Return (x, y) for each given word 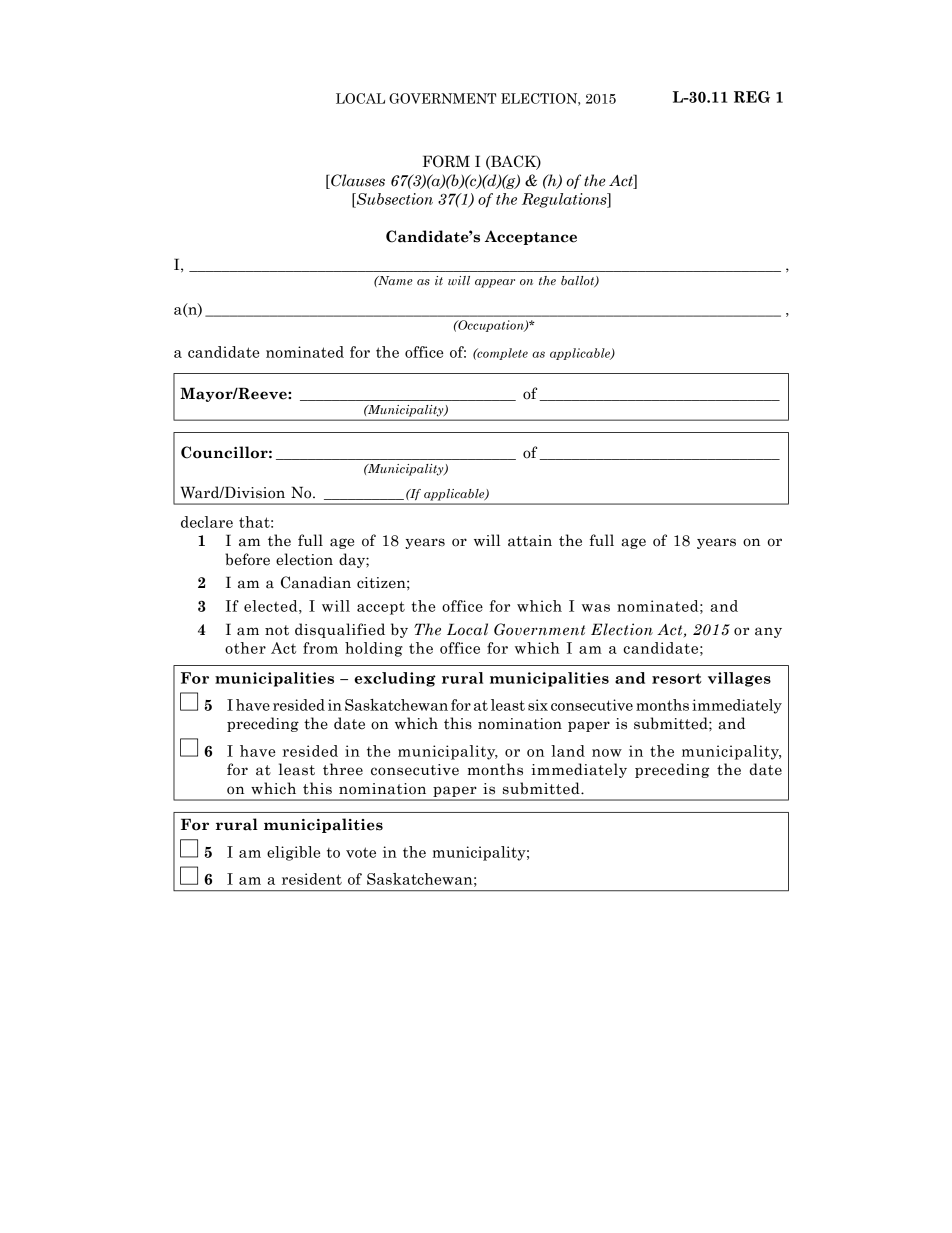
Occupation (491, 326)
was (596, 608)
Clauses (357, 181)
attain (530, 541)
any (768, 632)
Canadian (316, 582)
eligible (293, 853)
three (343, 769)
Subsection (394, 199)
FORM (446, 161)
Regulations (565, 200)
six (538, 705)
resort (677, 678)
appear (495, 283)
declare (207, 522)
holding (374, 649)
